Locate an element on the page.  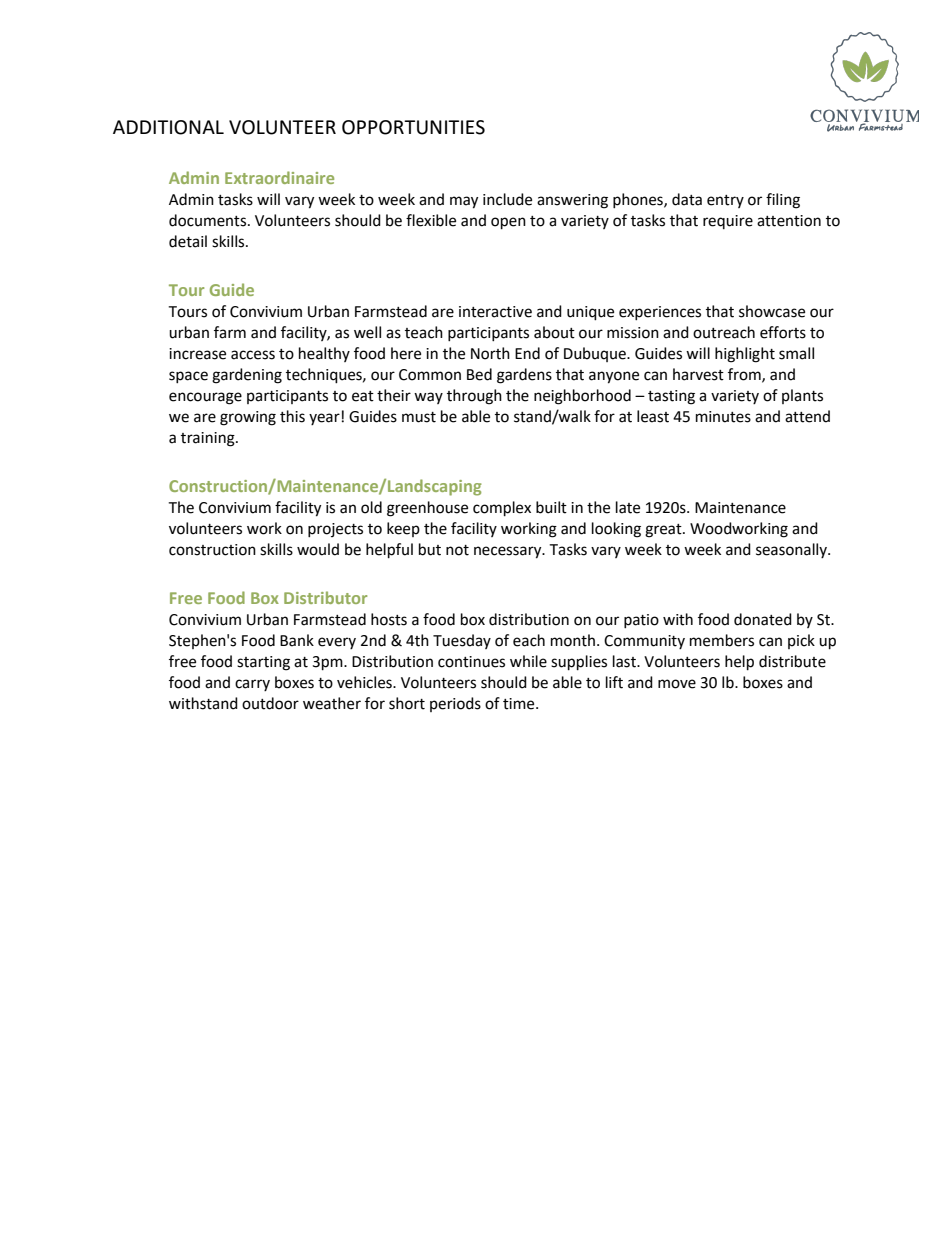
minutes is located at coordinates (723, 417).
